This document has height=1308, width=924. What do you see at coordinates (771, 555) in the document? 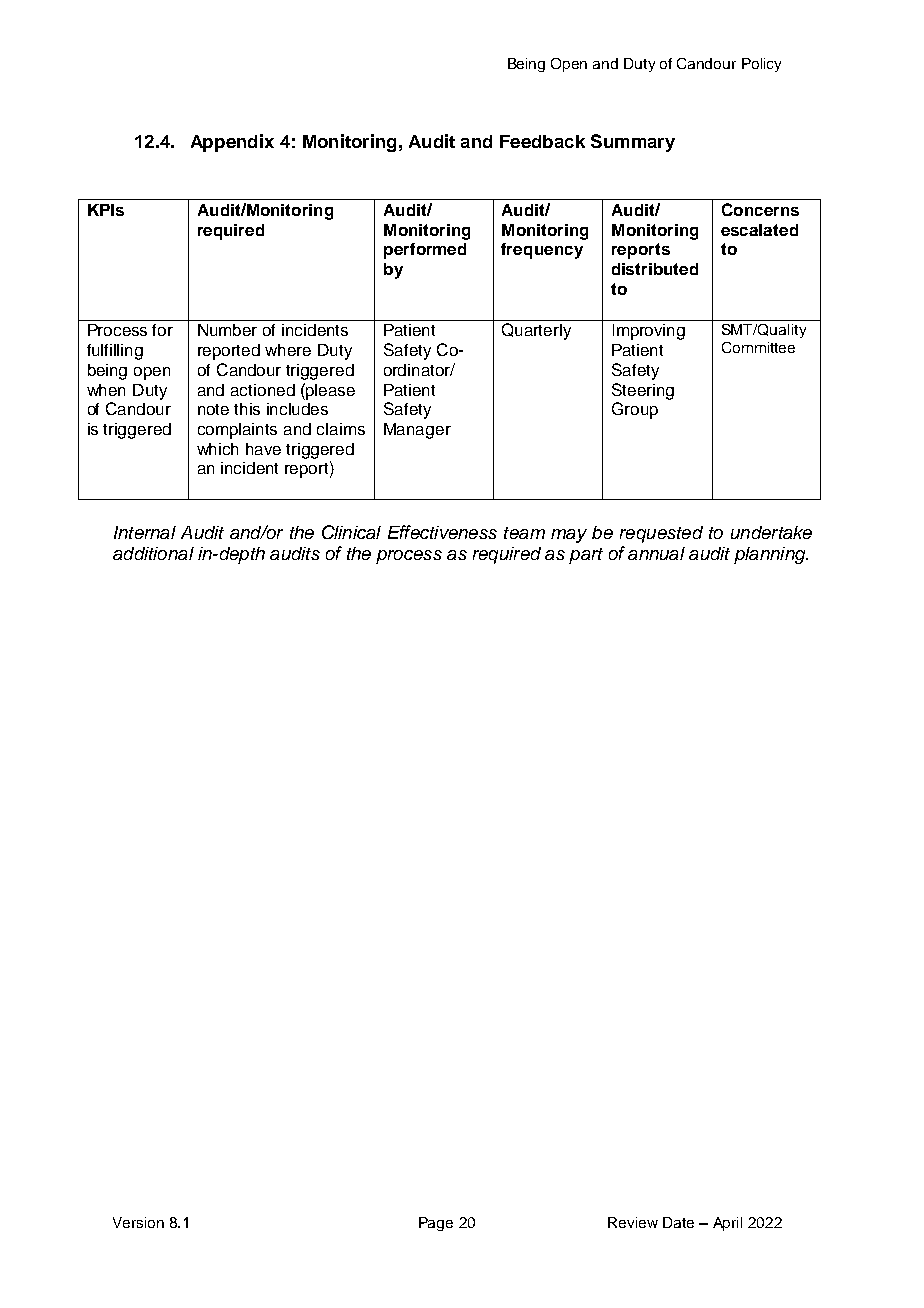
I see `planning` at bounding box center [771, 555].
